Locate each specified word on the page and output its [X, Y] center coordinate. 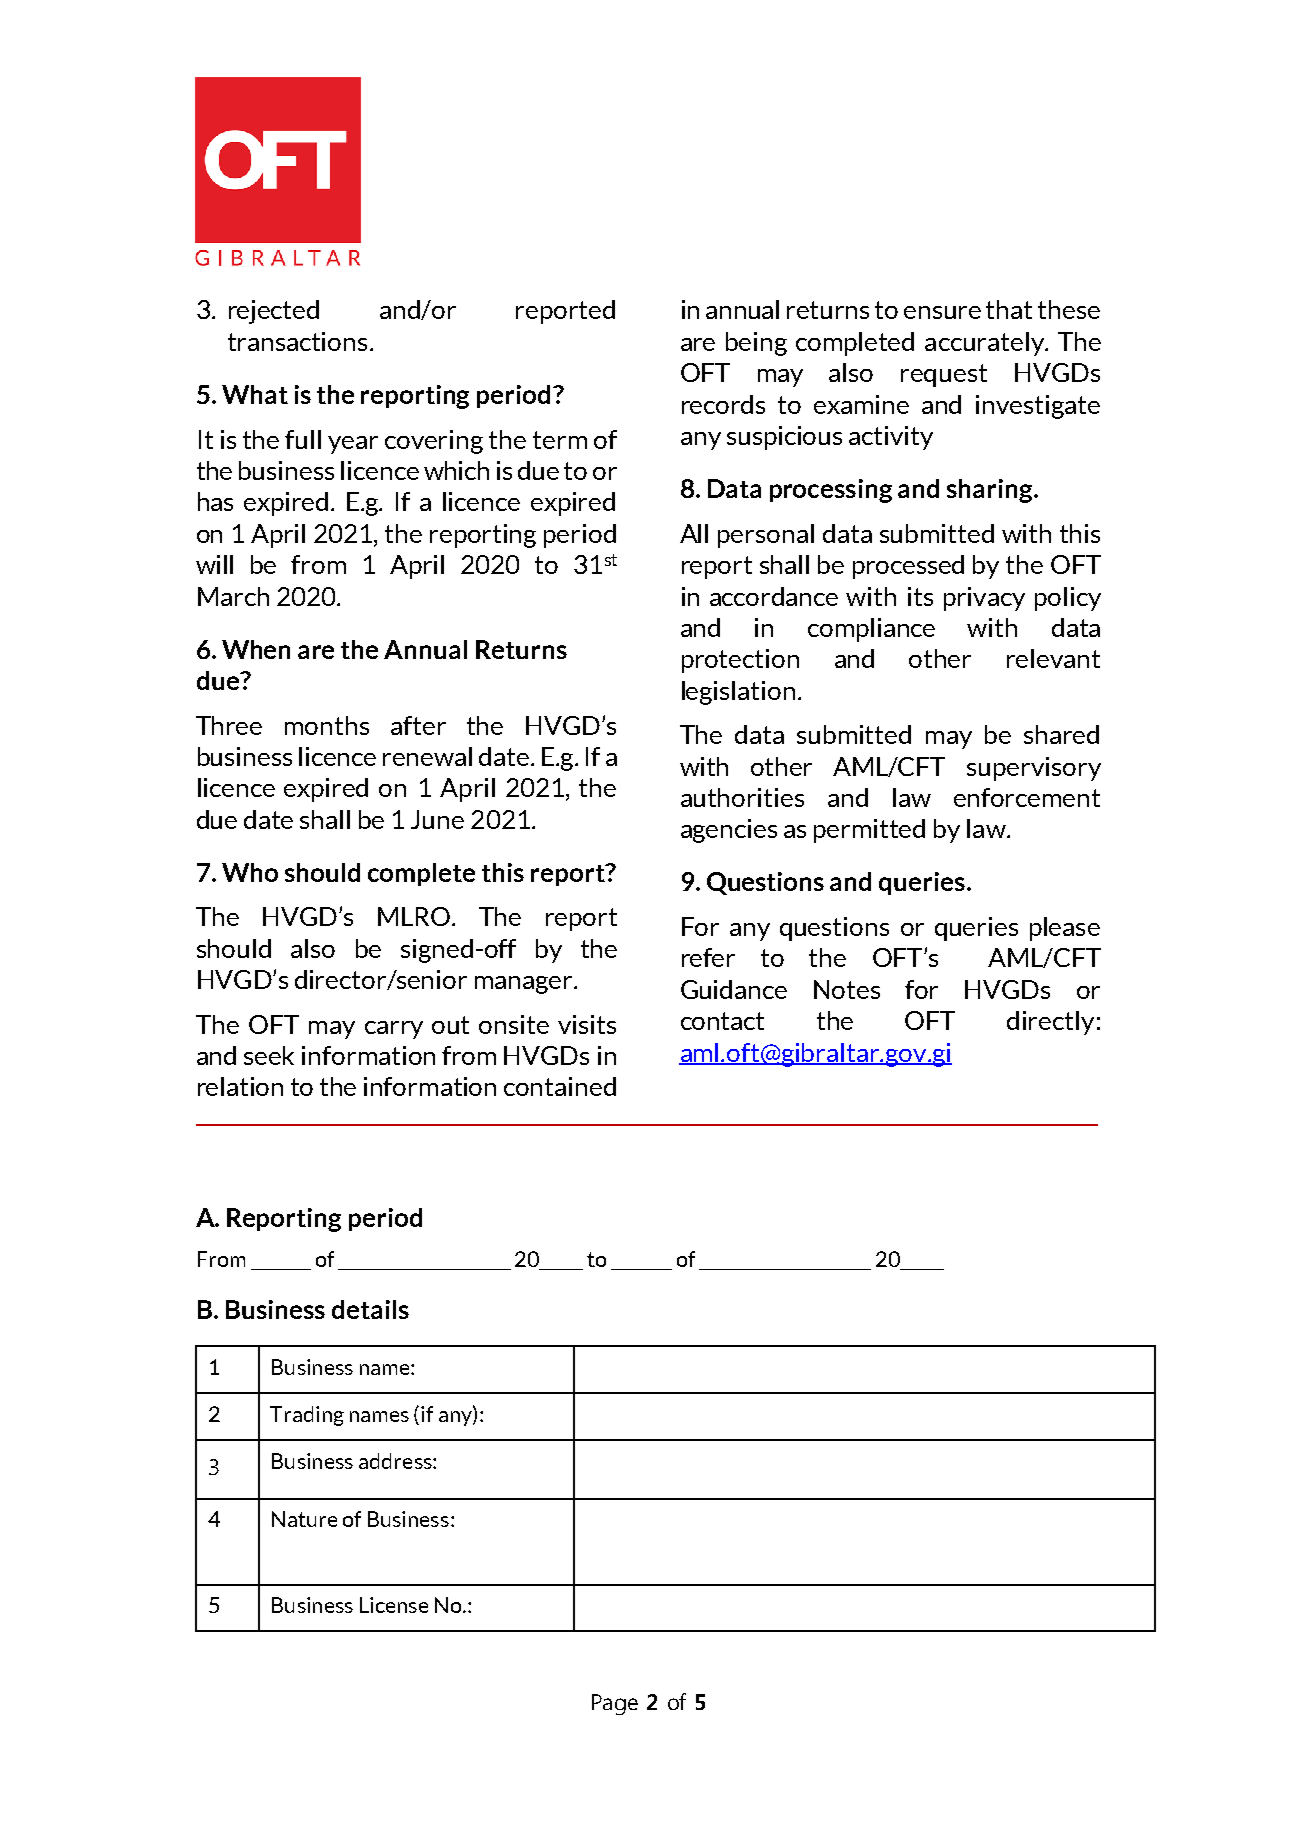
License [394, 1605]
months [327, 725]
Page [615, 1704]
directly [1050, 1023]
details [370, 1309]
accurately [986, 344]
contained [560, 1086]
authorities [742, 797]
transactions [297, 341]
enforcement [1027, 797]
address [396, 1461]
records [723, 404]
